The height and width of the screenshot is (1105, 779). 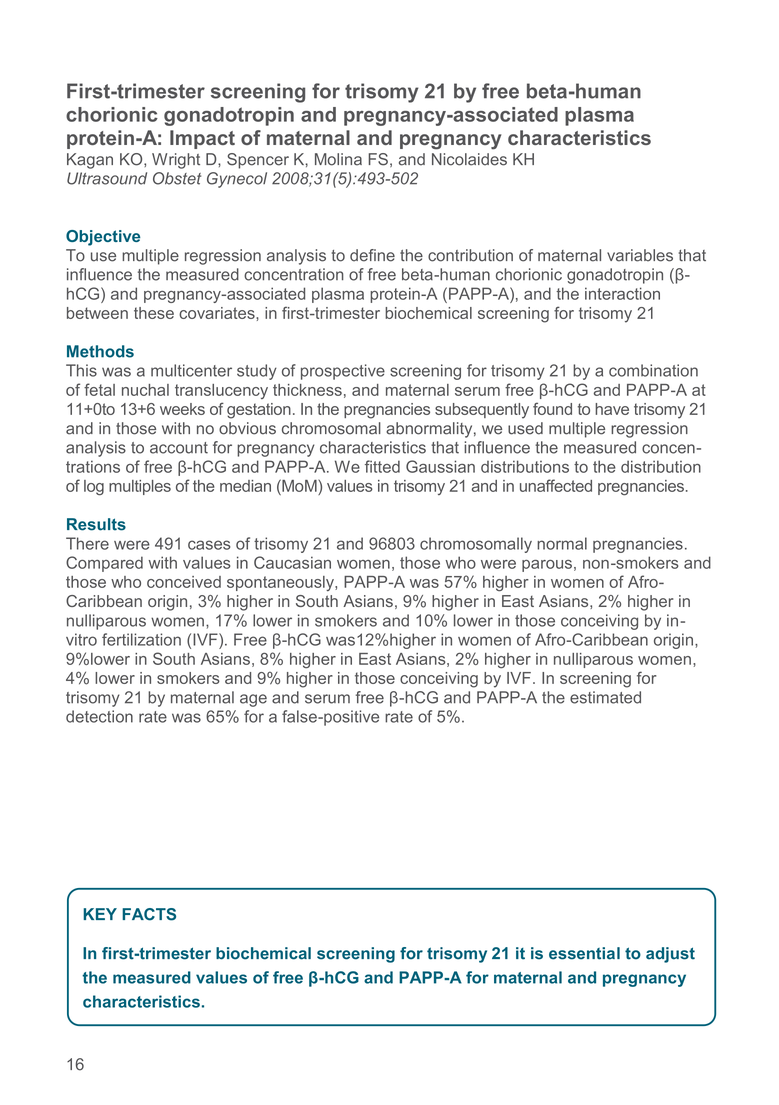 I want to click on Wright, so click(x=176, y=161).
